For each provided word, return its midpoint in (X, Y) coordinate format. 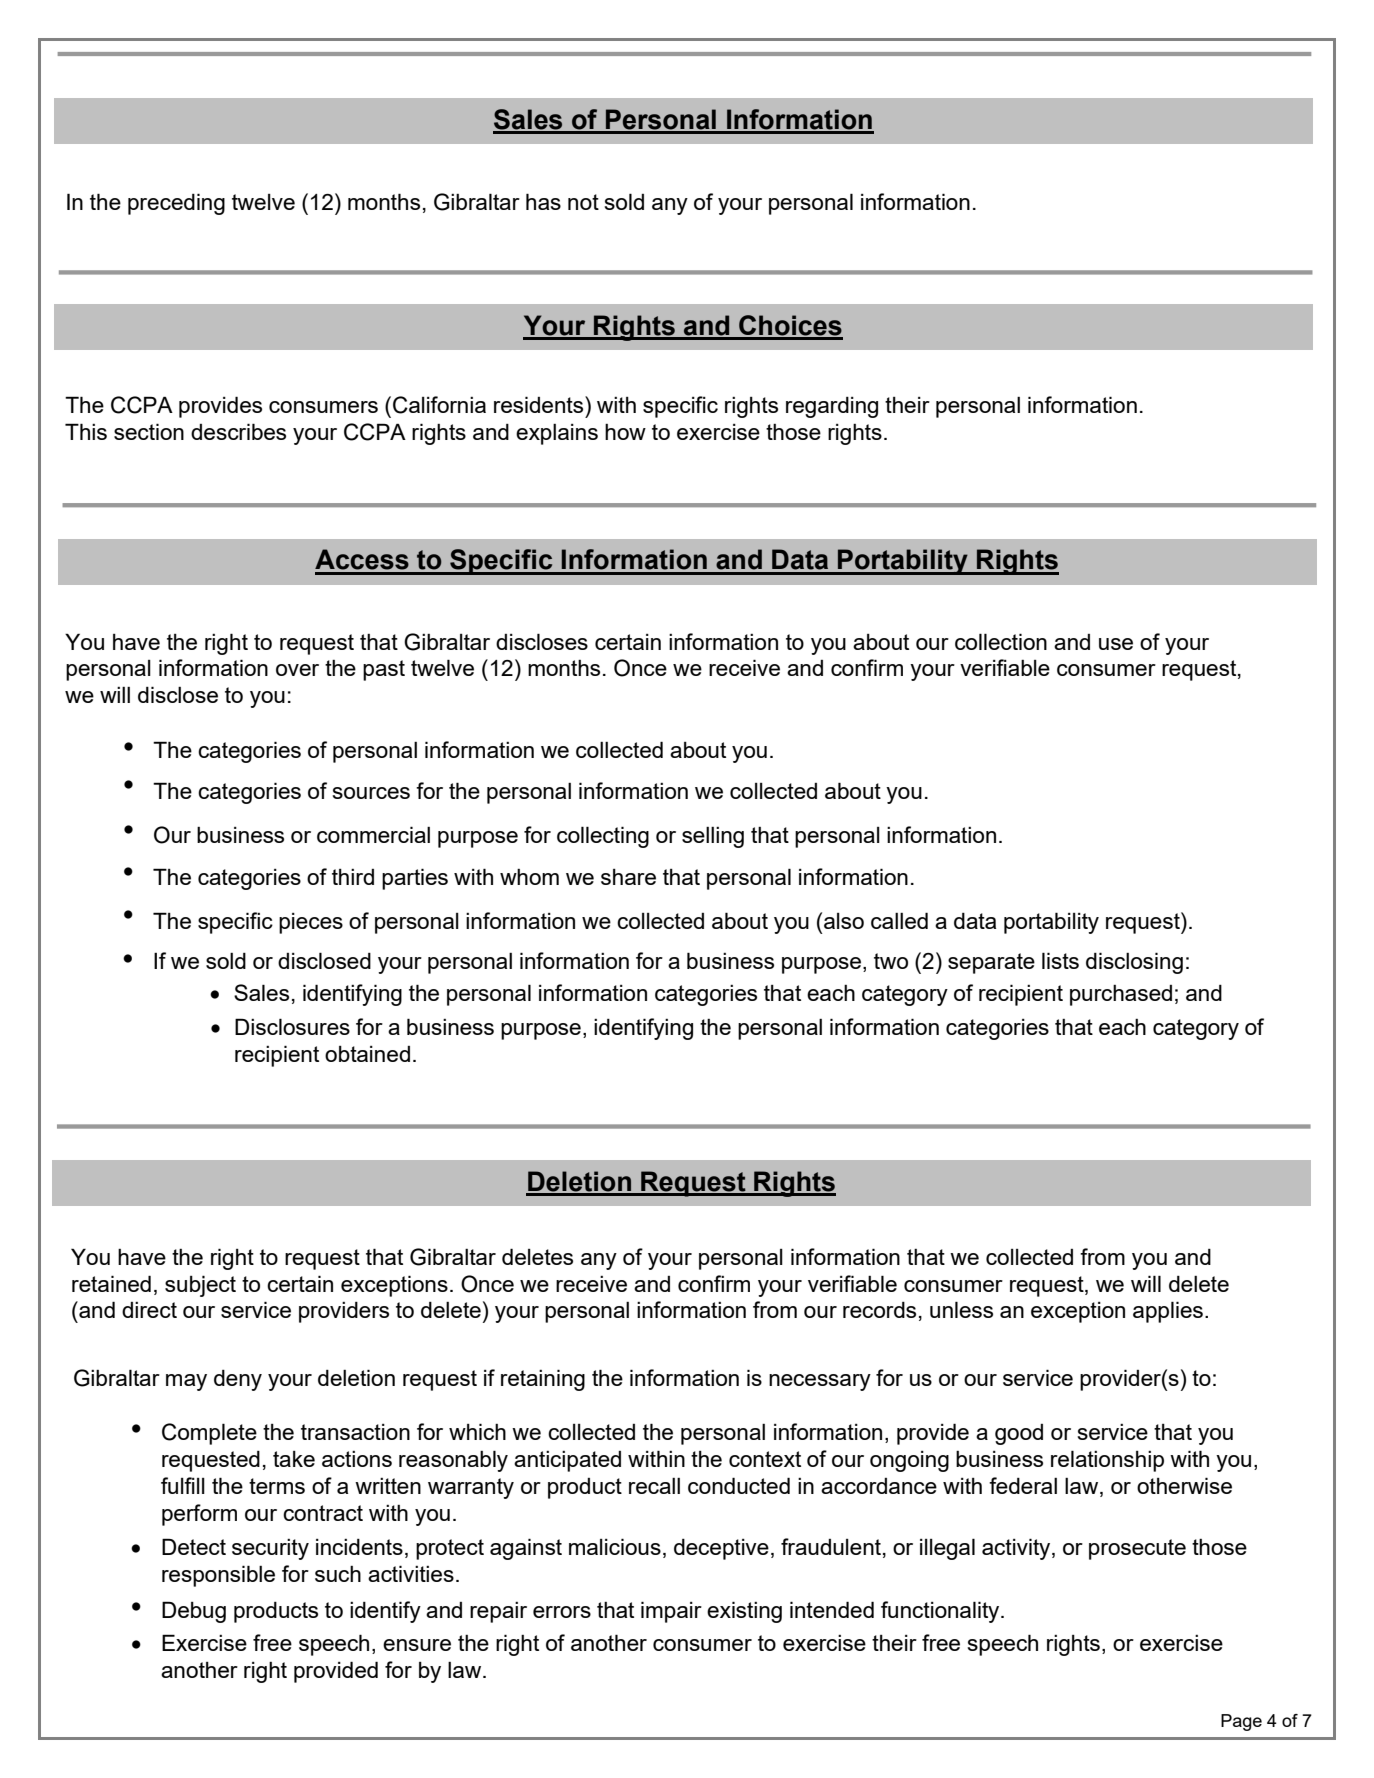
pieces (311, 923)
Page (1241, 1722)
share (628, 877)
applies (1168, 1312)
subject (200, 1286)
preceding (176, 204)
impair (671, 1612)
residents (540, 404)
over (297, 670)
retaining (543, 1380)
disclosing (1134, 963)
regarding (832, 407)
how (625, 432)
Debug (194, 1612)
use (1116, 644)
